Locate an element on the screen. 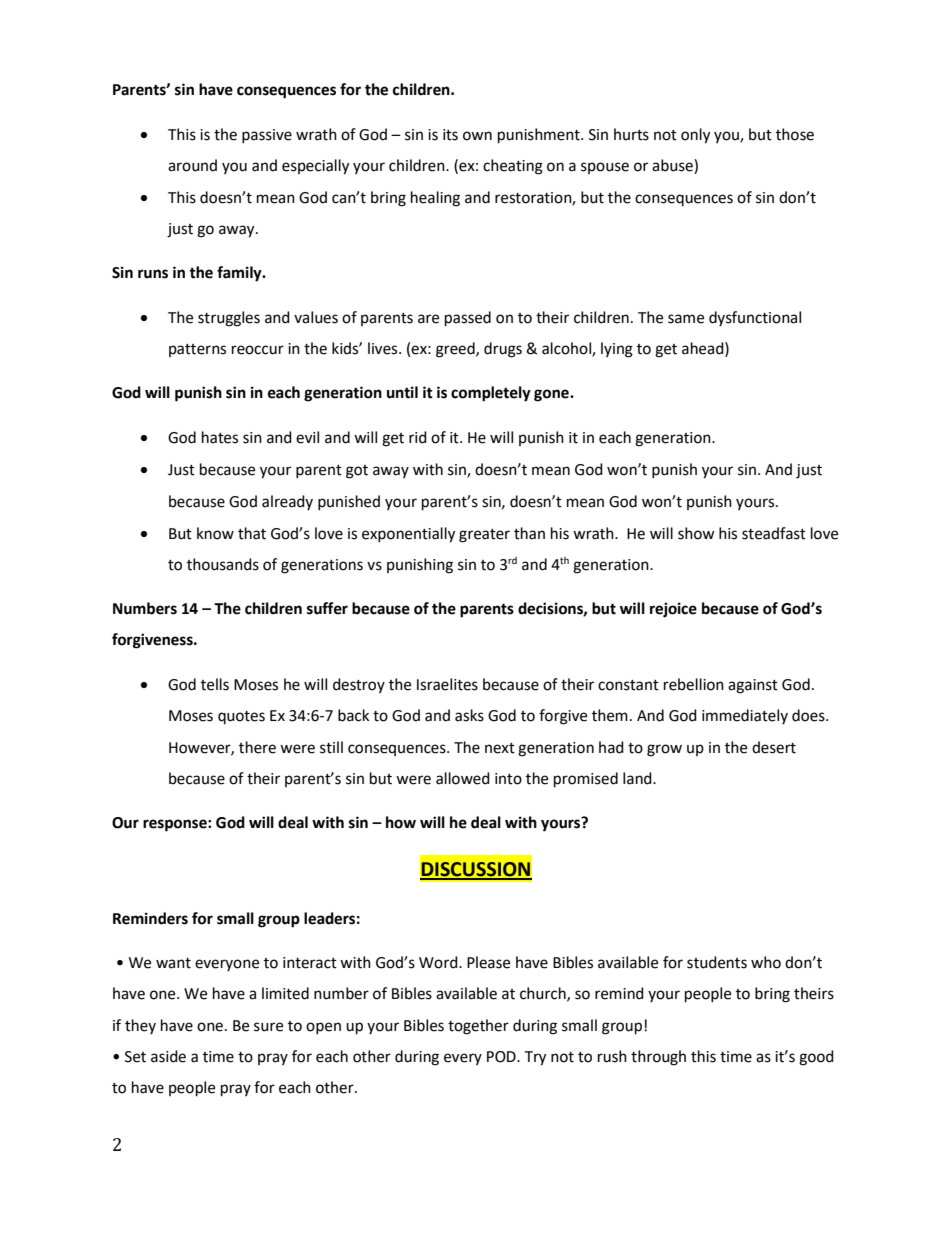 This screenshot has width=952, height=1233. there is located at coordinates (257, 747).
